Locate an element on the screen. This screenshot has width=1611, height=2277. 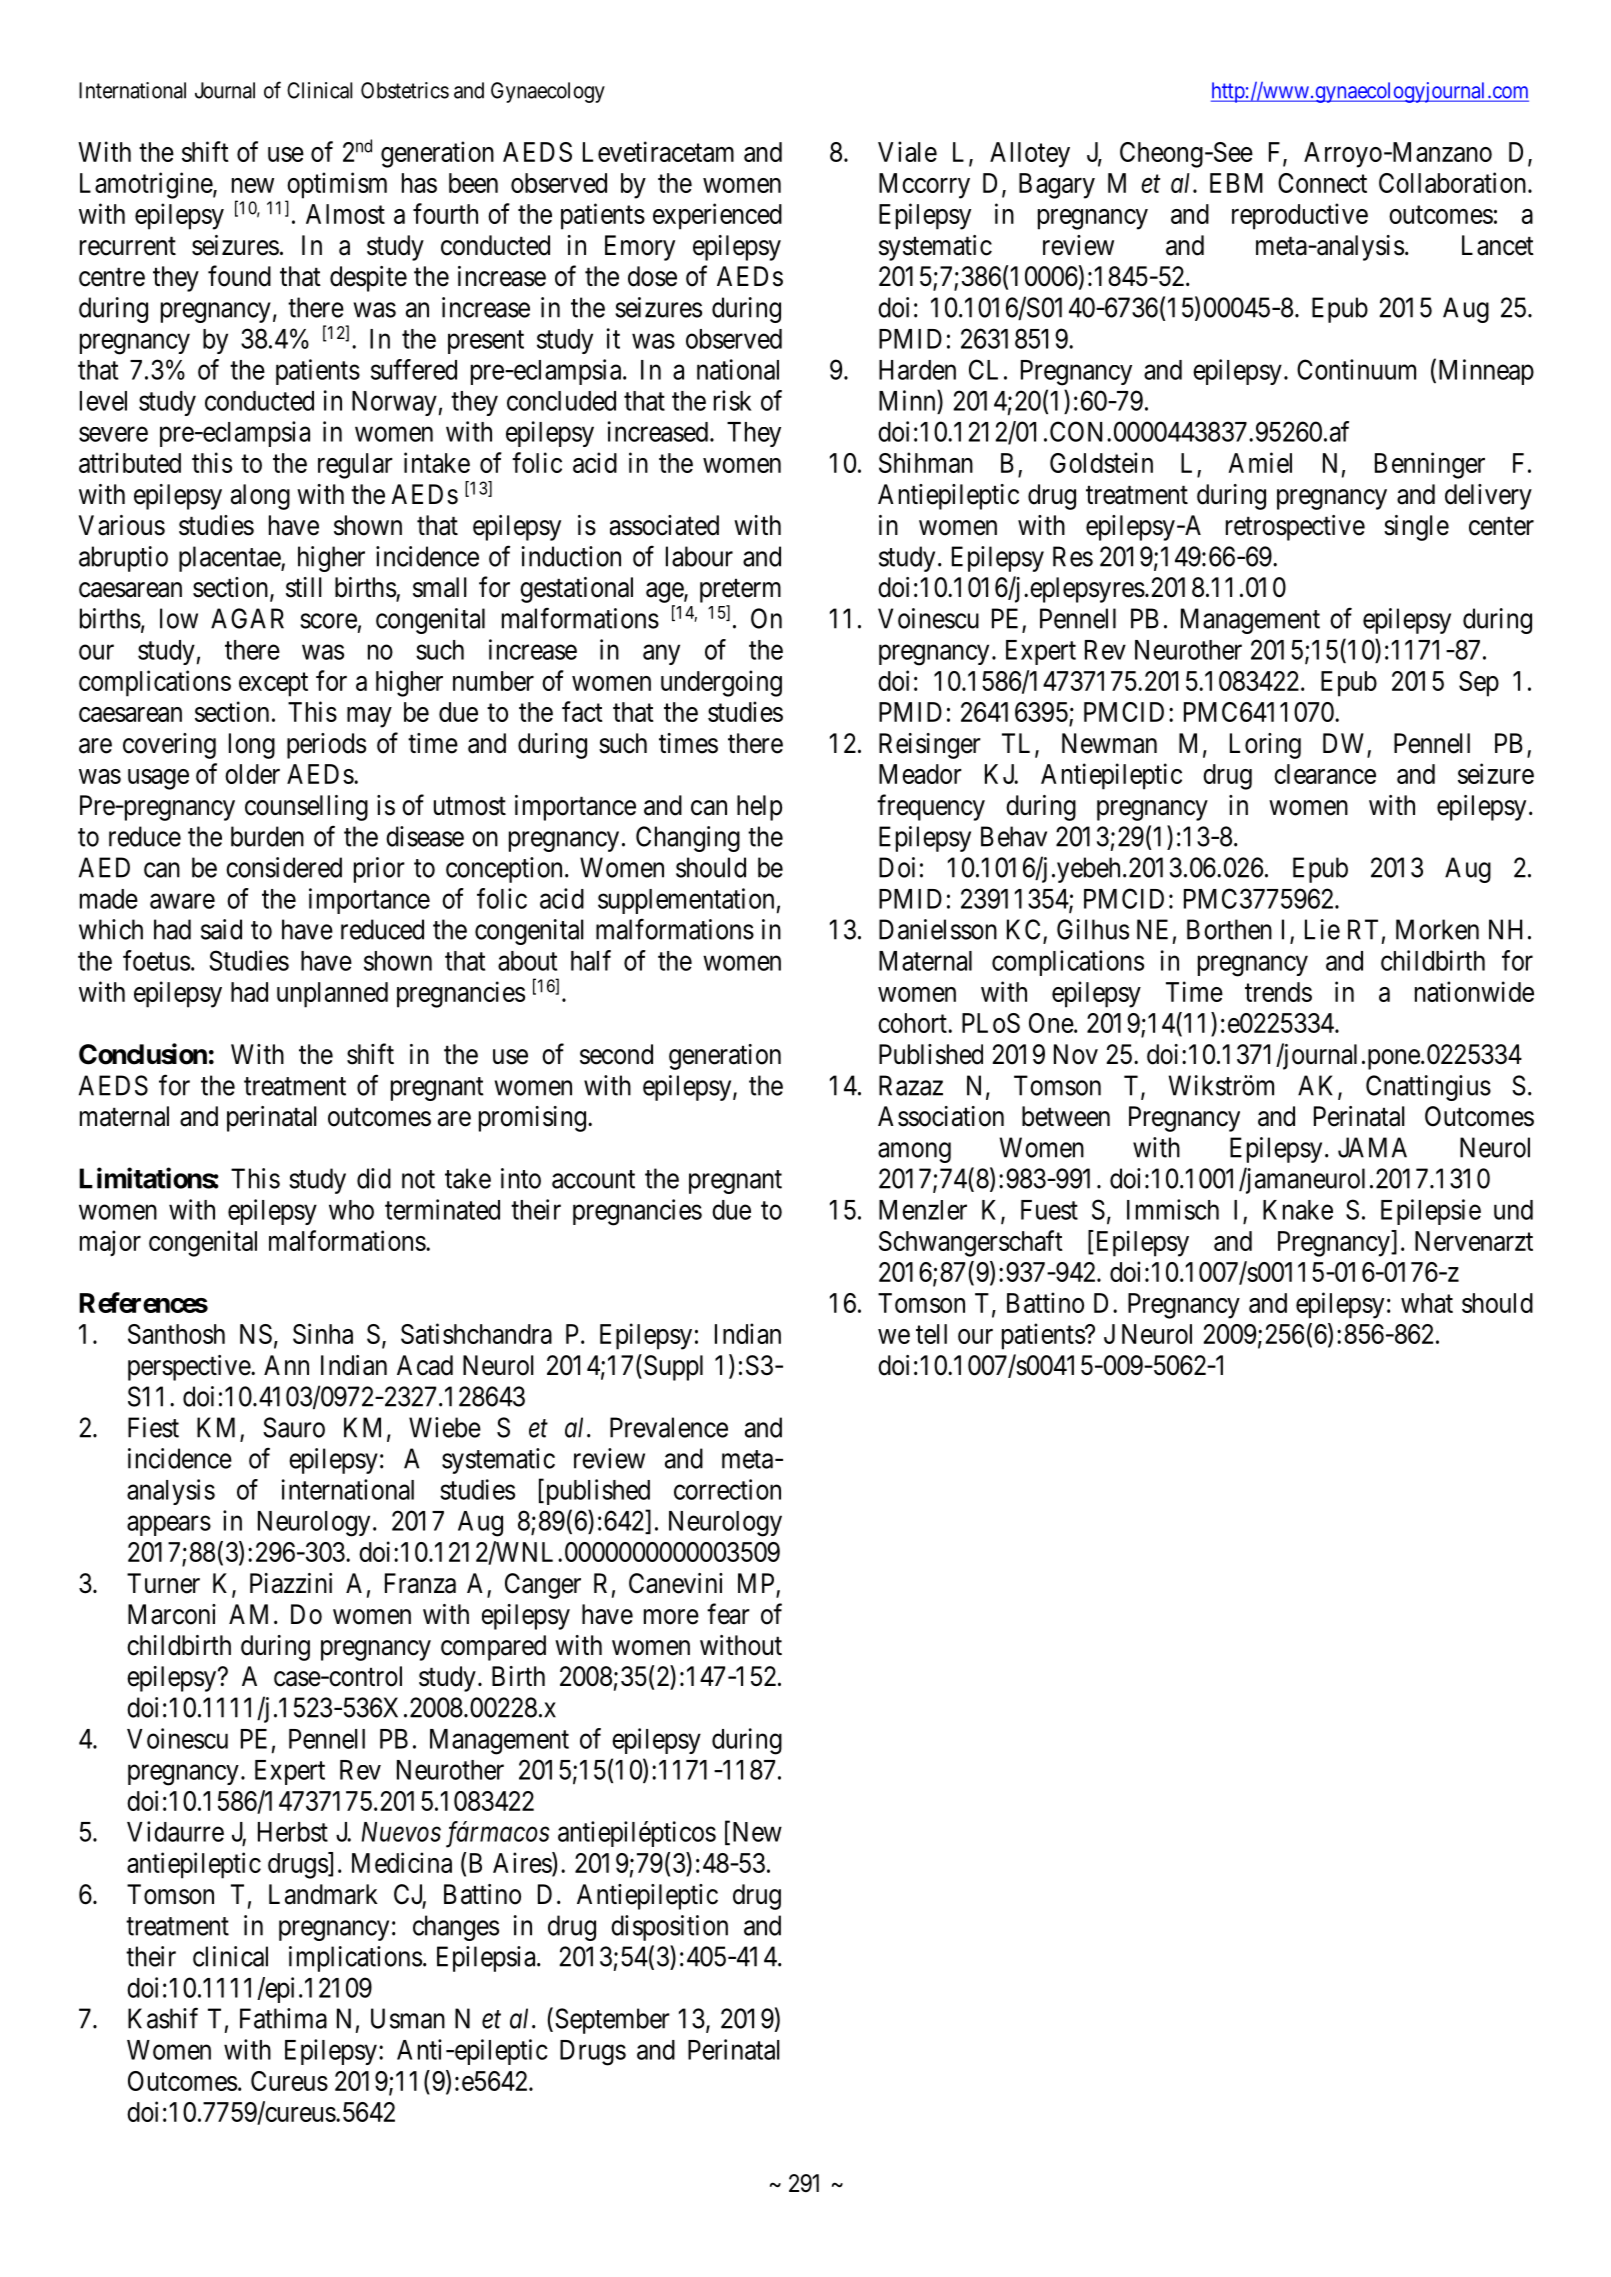
retrospective is located at coordinates (1295, 528).
